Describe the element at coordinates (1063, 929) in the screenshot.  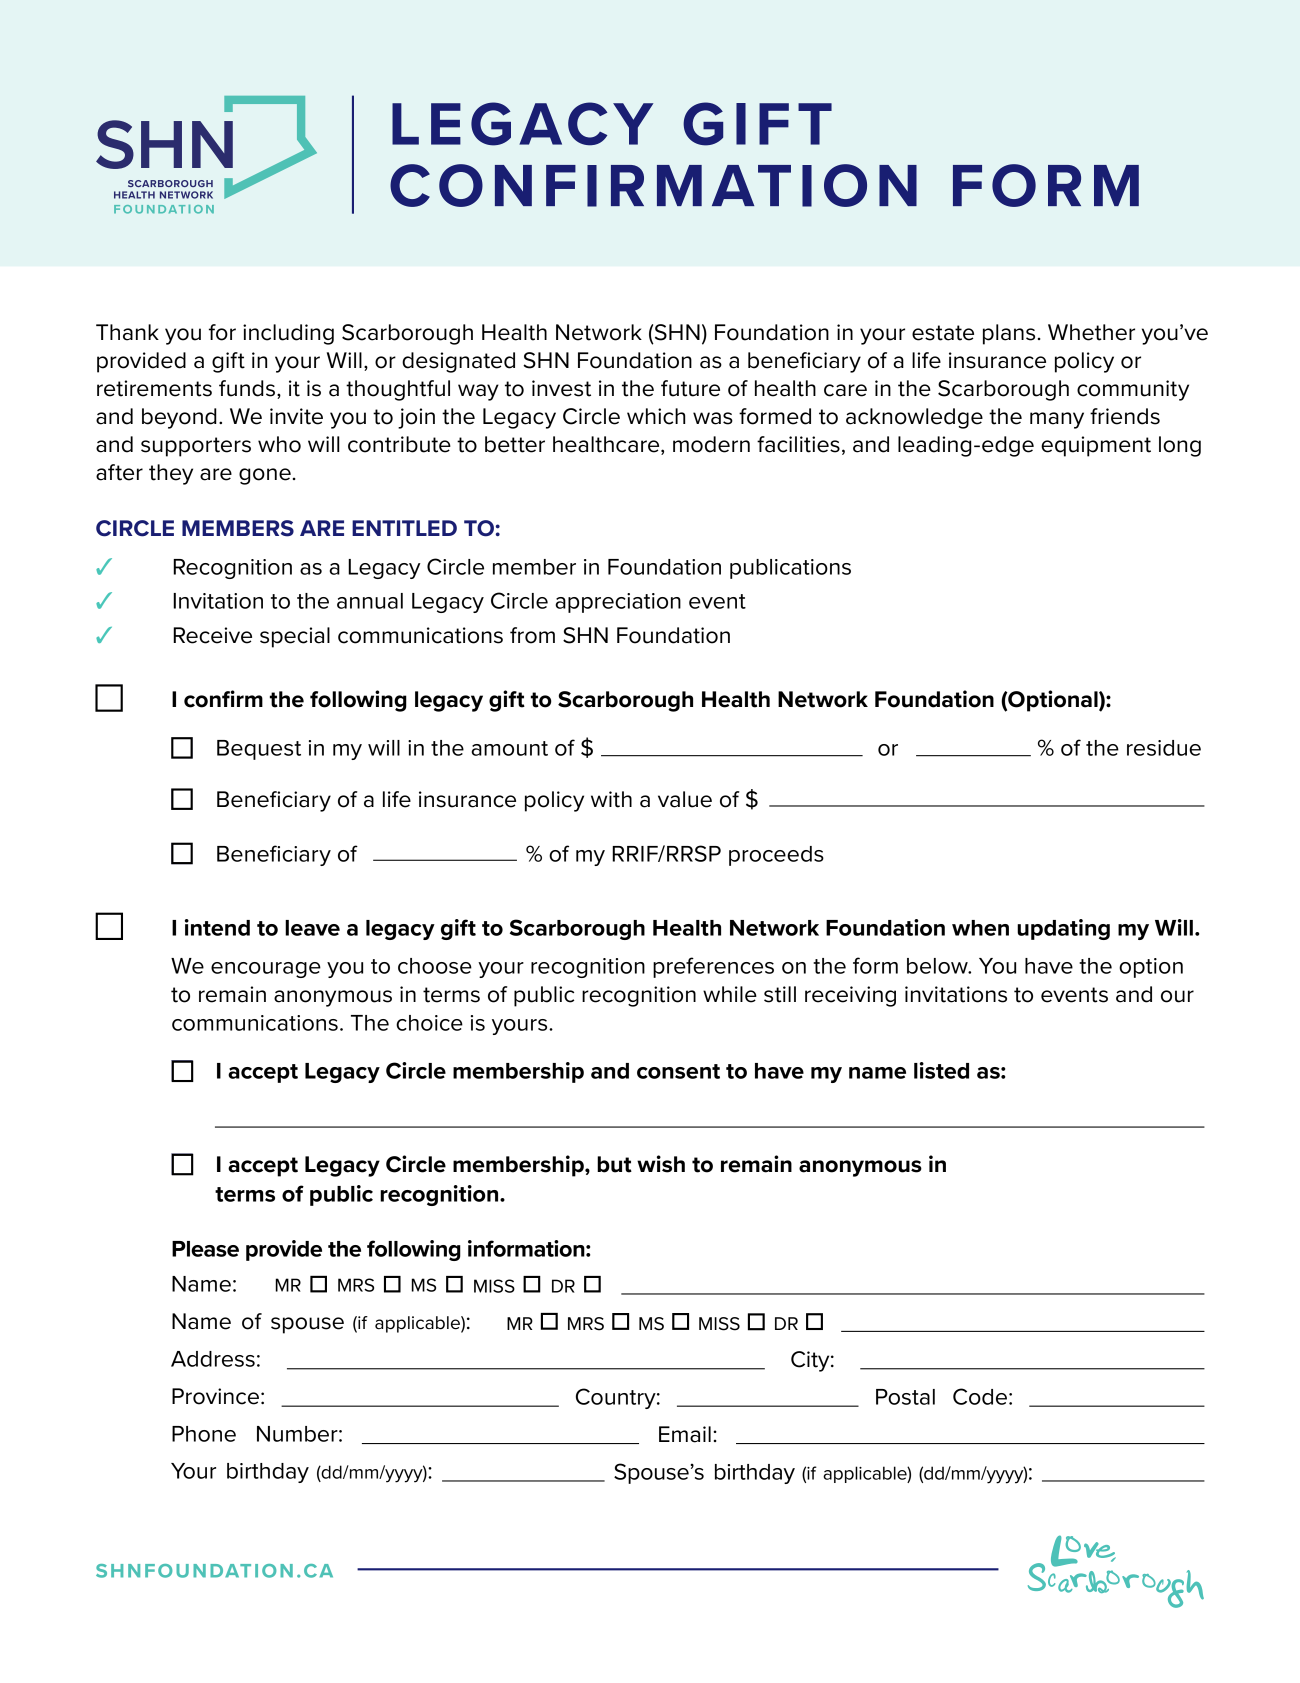
I see `updating` at that location.
